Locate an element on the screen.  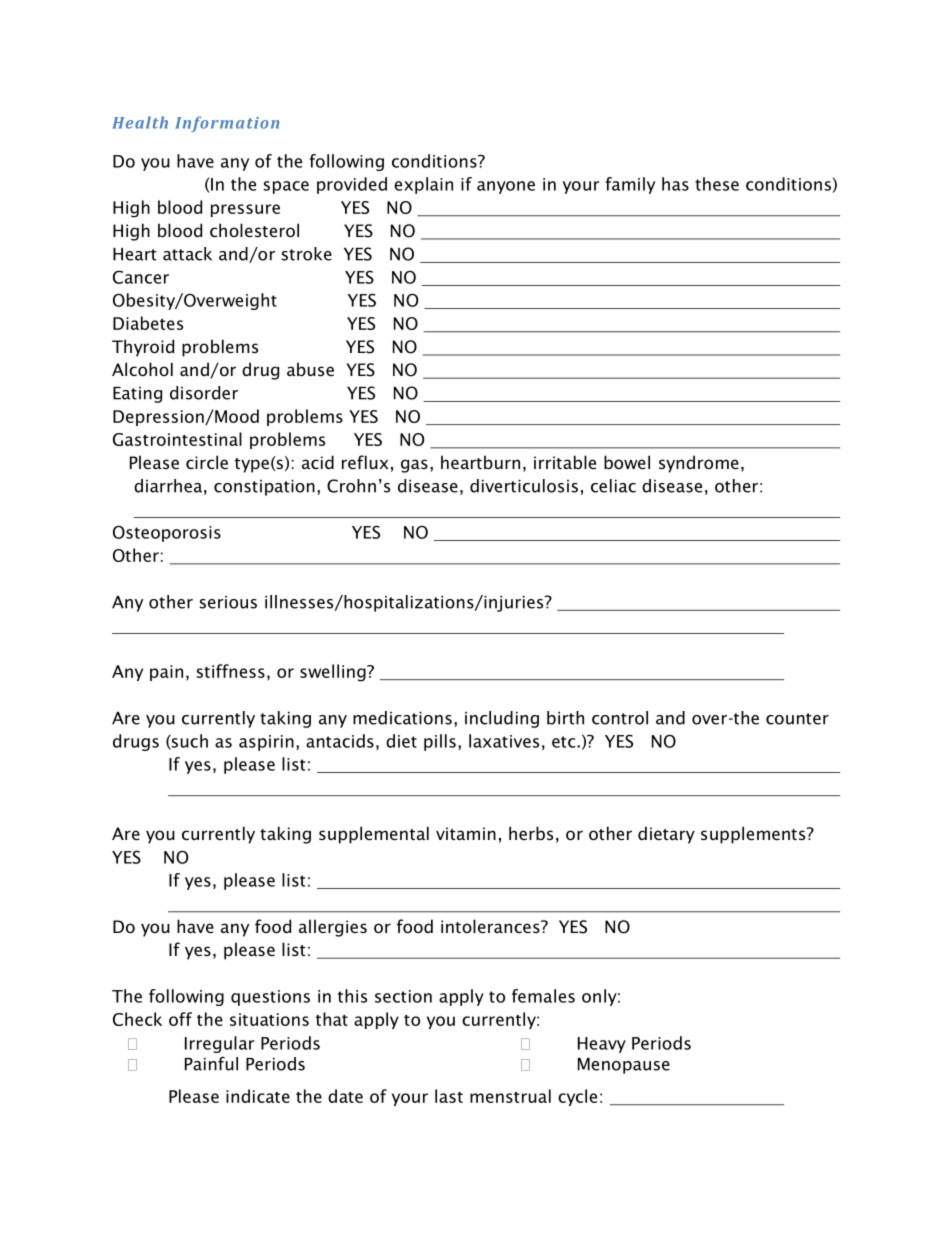
supplements is located at coordinates (754, 835).
